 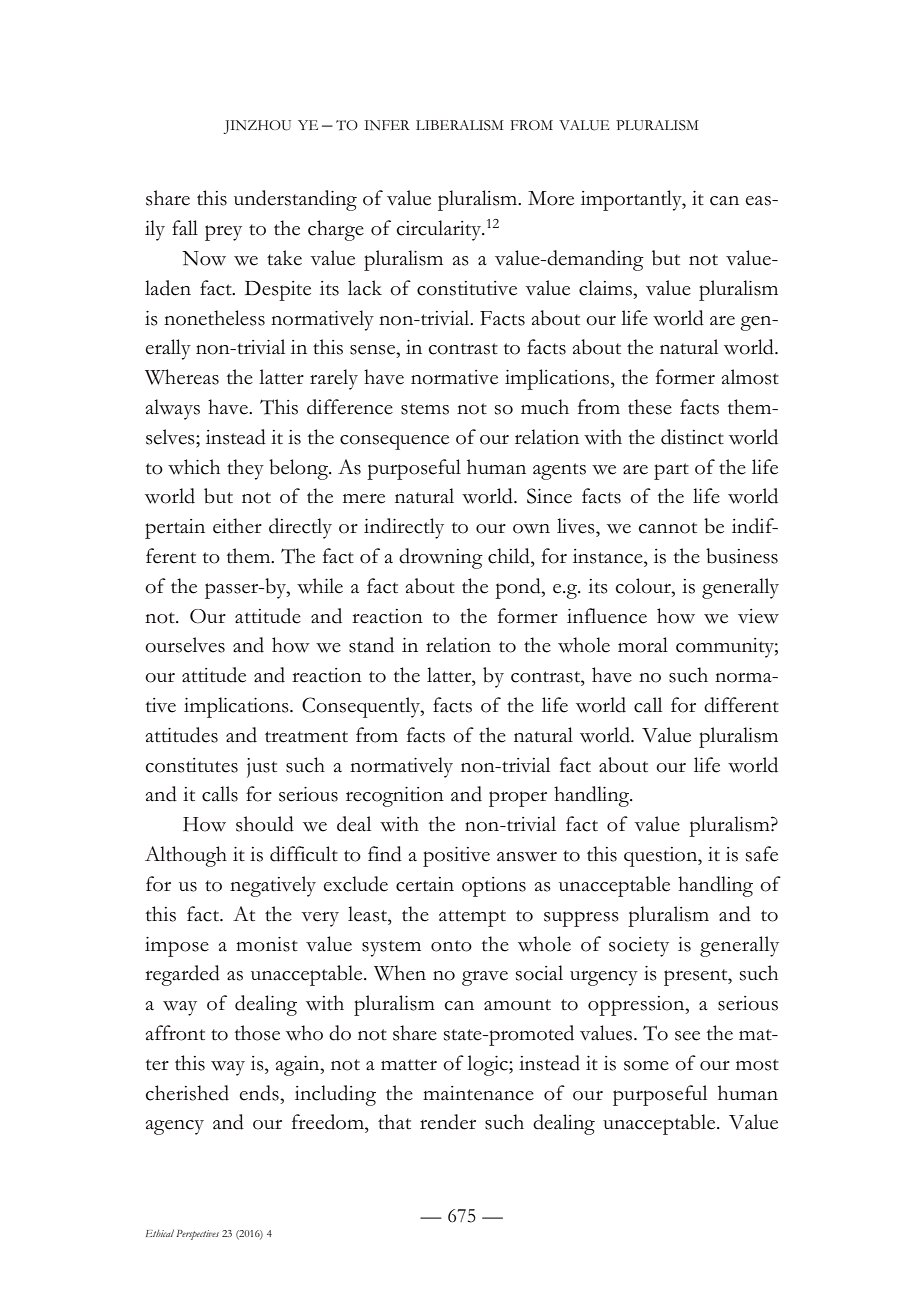 I want to click on liberalism, so click(x=460, y=125).
